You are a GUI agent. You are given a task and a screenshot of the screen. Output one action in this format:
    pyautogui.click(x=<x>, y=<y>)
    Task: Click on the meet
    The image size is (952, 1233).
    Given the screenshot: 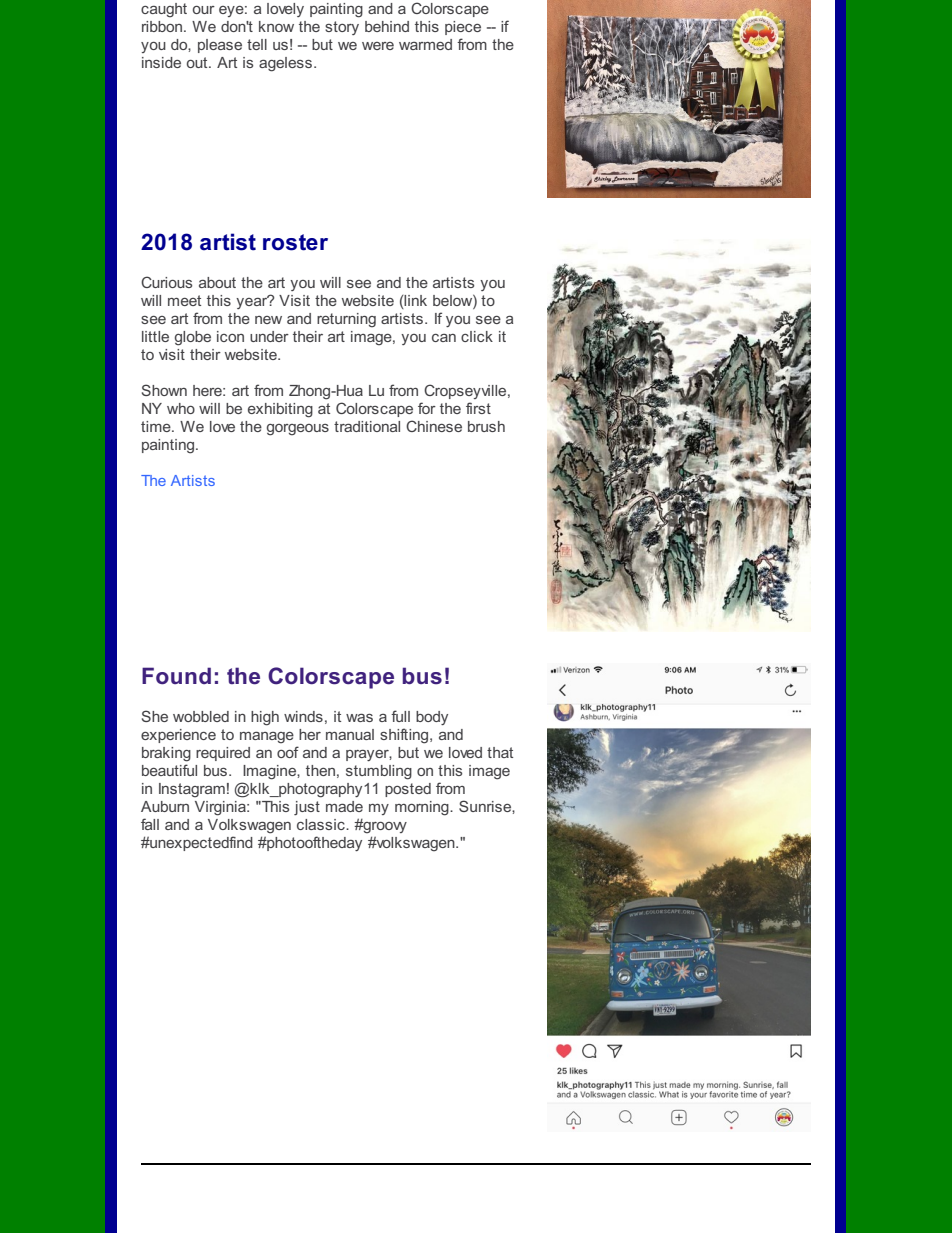 What is the action you would take?
    pyautogui.click(x=184, y=300)
